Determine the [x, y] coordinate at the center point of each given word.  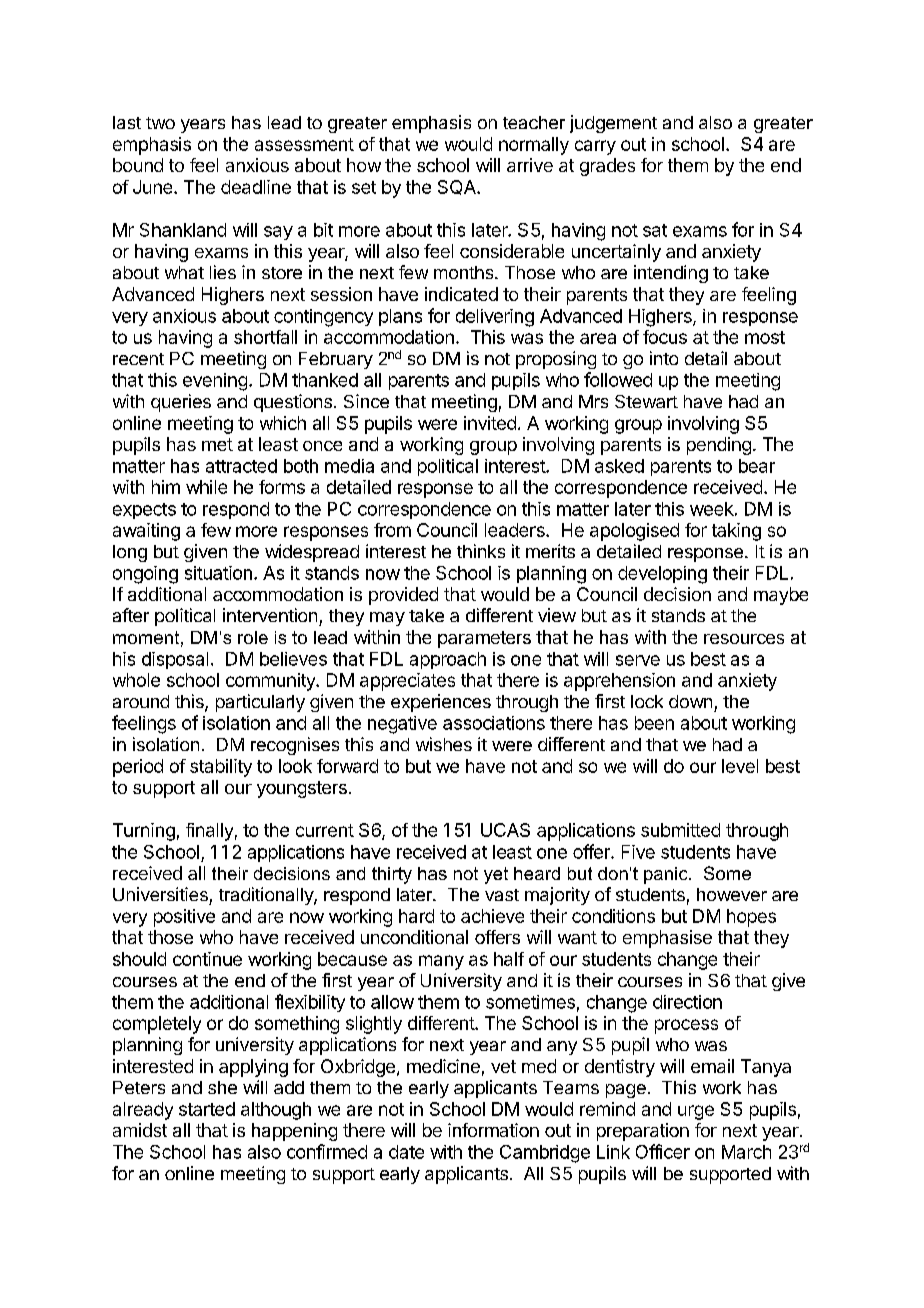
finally [209, 832]
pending [719, 446]
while [206, 487]
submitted [680, 830]
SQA [458, 187]
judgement [613, 124]
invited [490, 423]
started [207, 1109]
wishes [444, 744]
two [160, 123]
